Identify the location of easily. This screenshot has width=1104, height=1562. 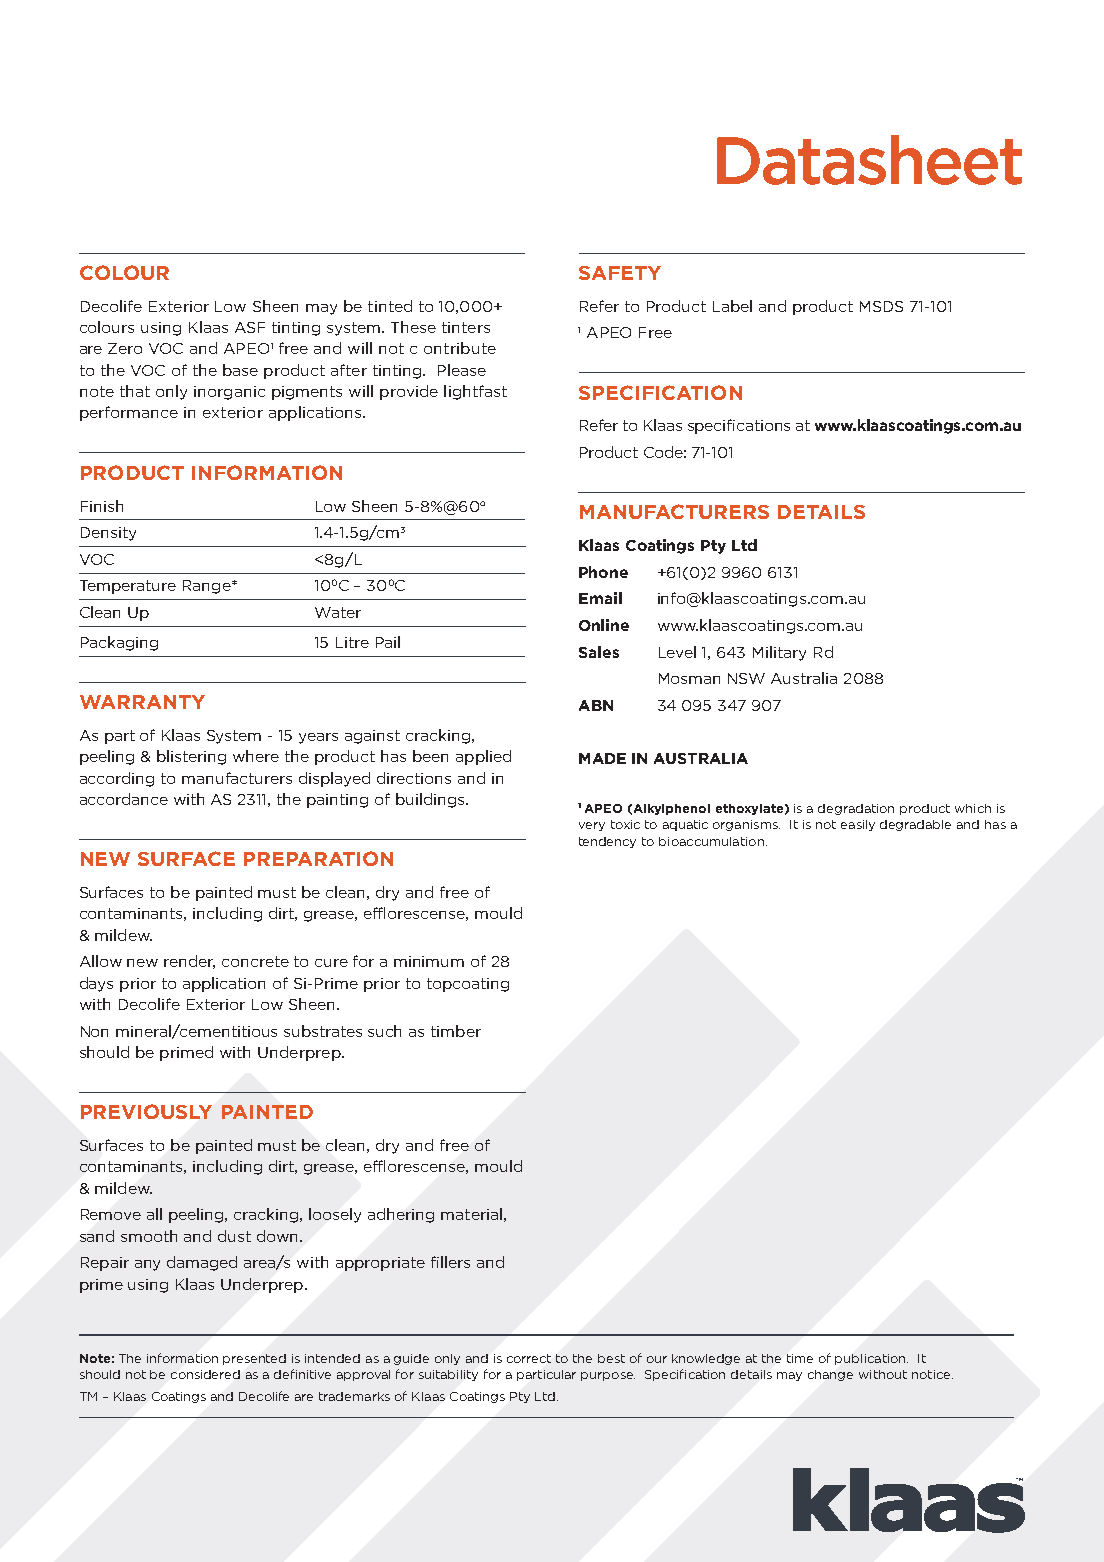
(858, 825).
